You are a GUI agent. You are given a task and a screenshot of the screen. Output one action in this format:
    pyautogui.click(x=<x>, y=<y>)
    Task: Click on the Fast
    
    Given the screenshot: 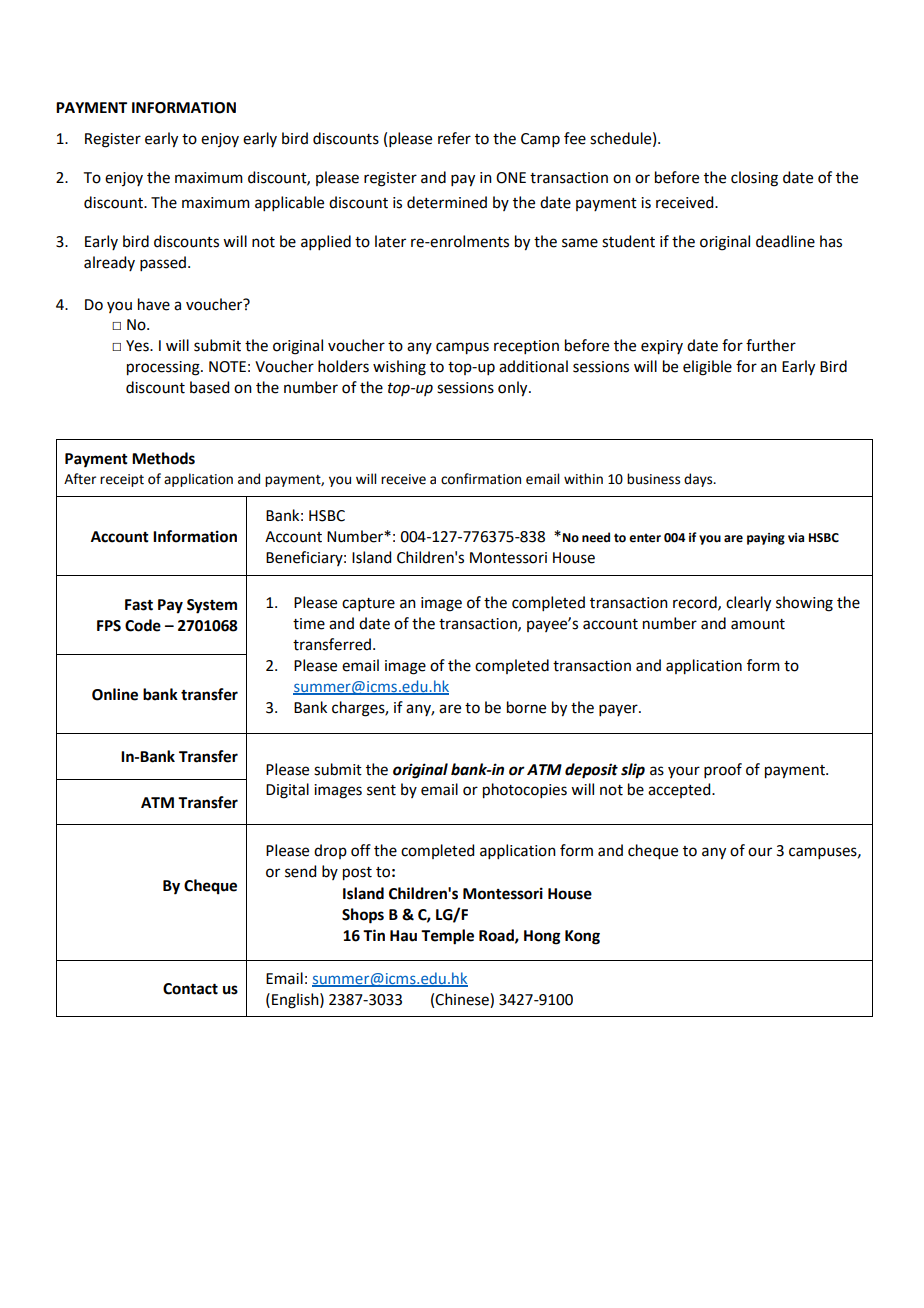 What is the action you would take?
    pyautogui.click(x=139, y=605)
